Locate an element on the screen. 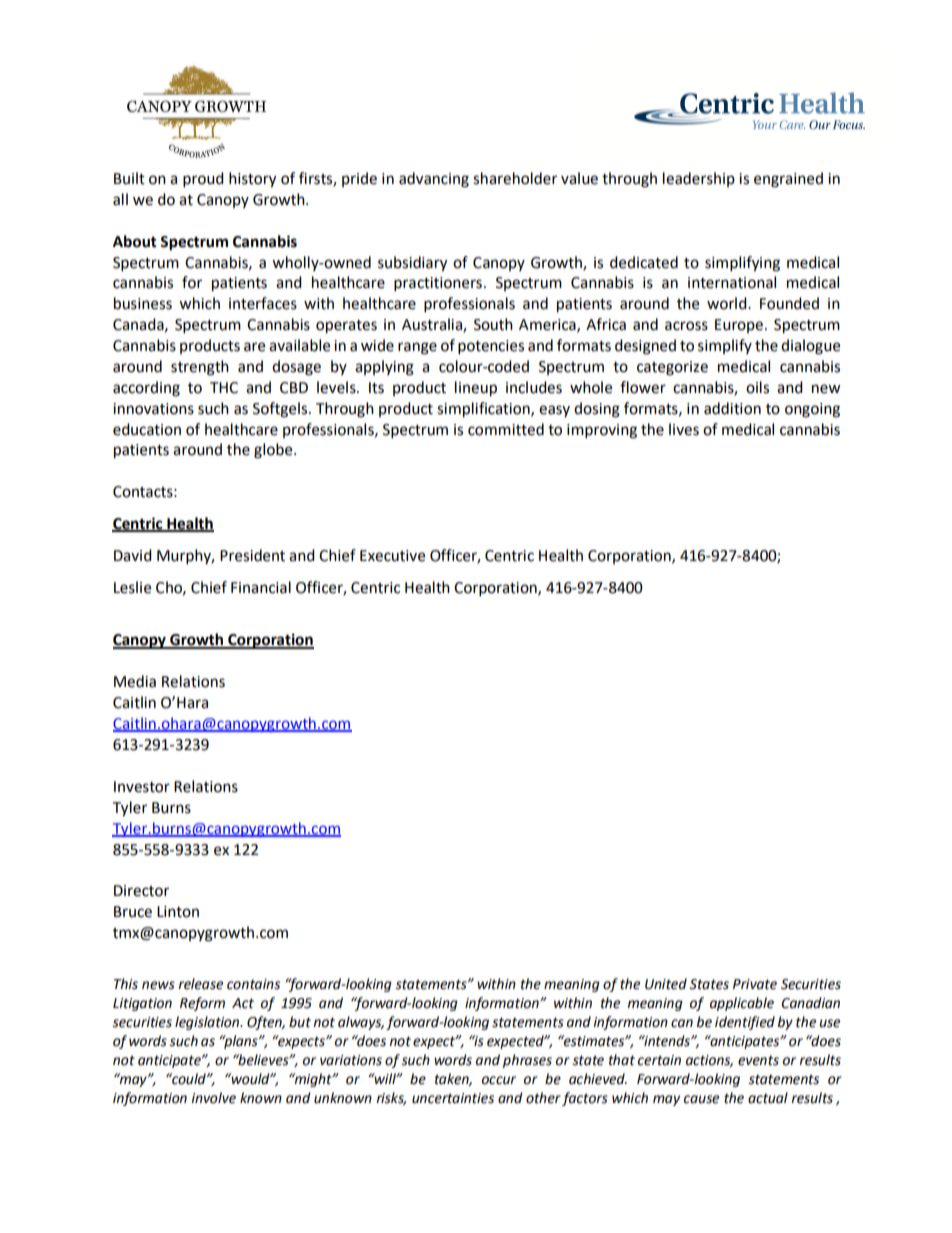  proud is located at coordinates (203, 180).
